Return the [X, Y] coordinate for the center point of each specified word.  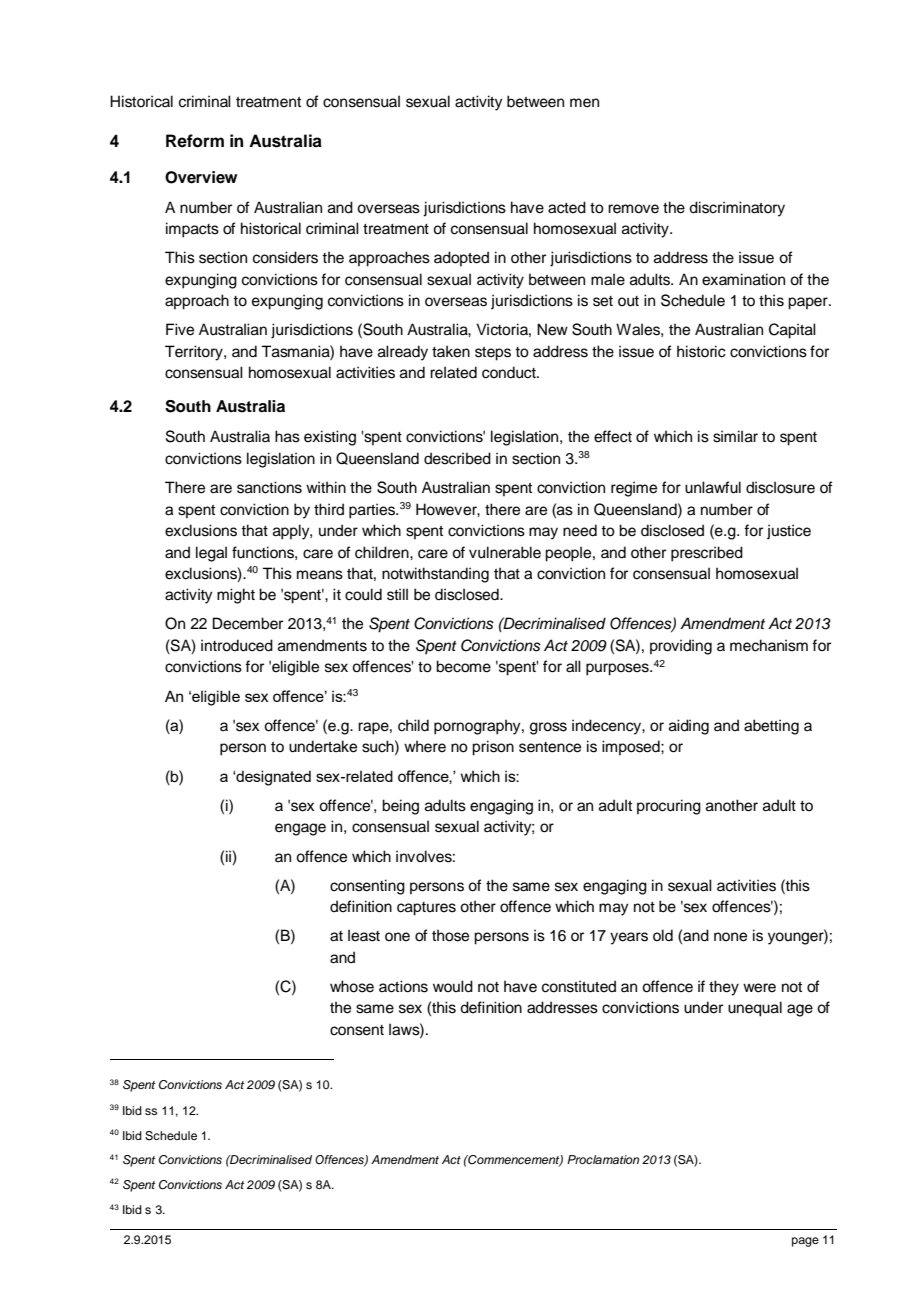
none [730, 937]
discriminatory [737, 209]
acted [567, 207]
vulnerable [505, 552]
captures [426, 909]
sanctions [269, 487]
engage [300, 829]
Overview [201, 177]
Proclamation [603, 1159]
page [805, 1242]
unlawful [713, 487]
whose [352, 986]
